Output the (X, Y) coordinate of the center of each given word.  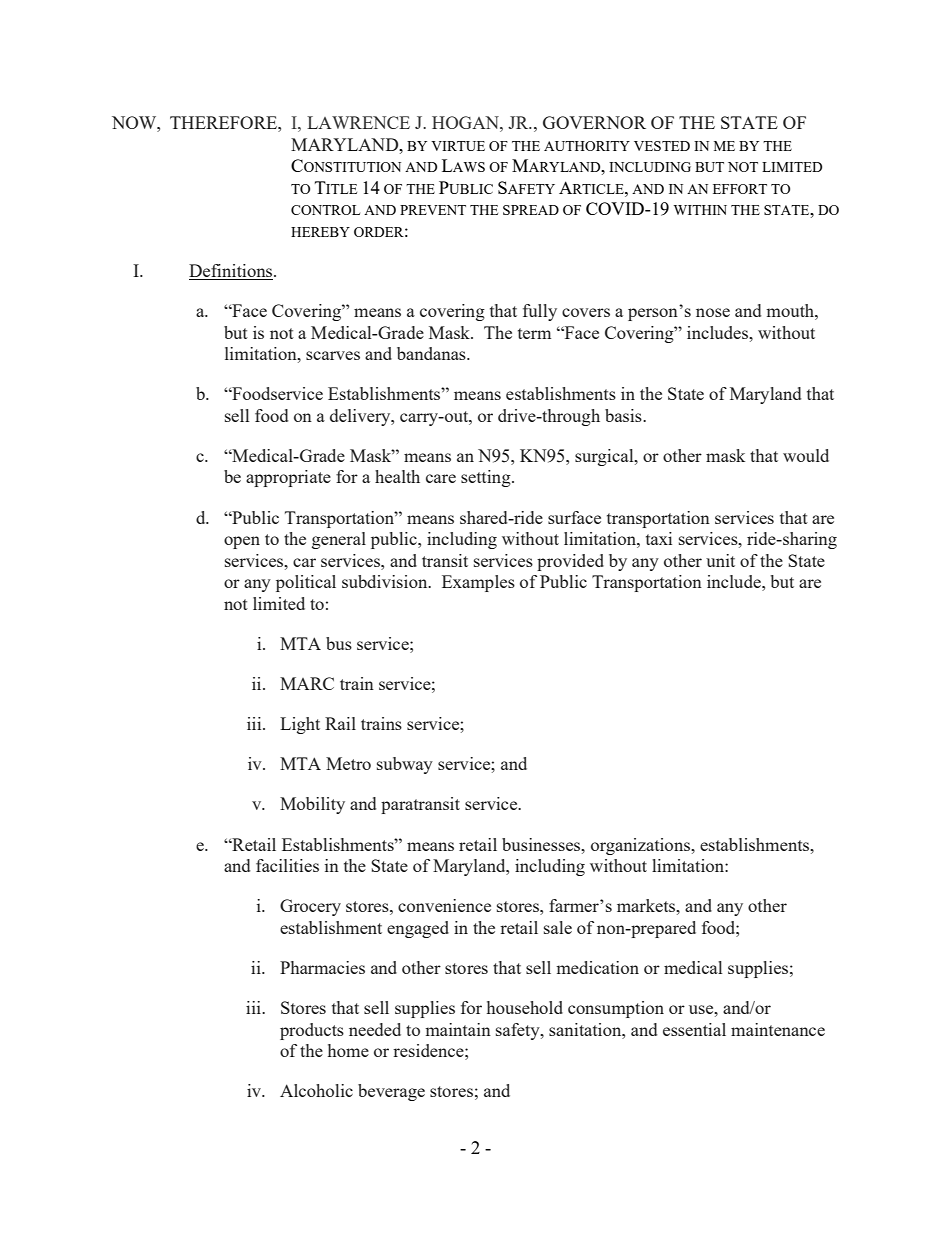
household (525, 1007)
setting (487, 478)
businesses (542, 844)
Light (300, 725)
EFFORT (740, 189)
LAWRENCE (358, 122)
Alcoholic (316, 1090)
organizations (642, 846)
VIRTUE (458, 146)
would (806, 455)
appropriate (288, 478)
